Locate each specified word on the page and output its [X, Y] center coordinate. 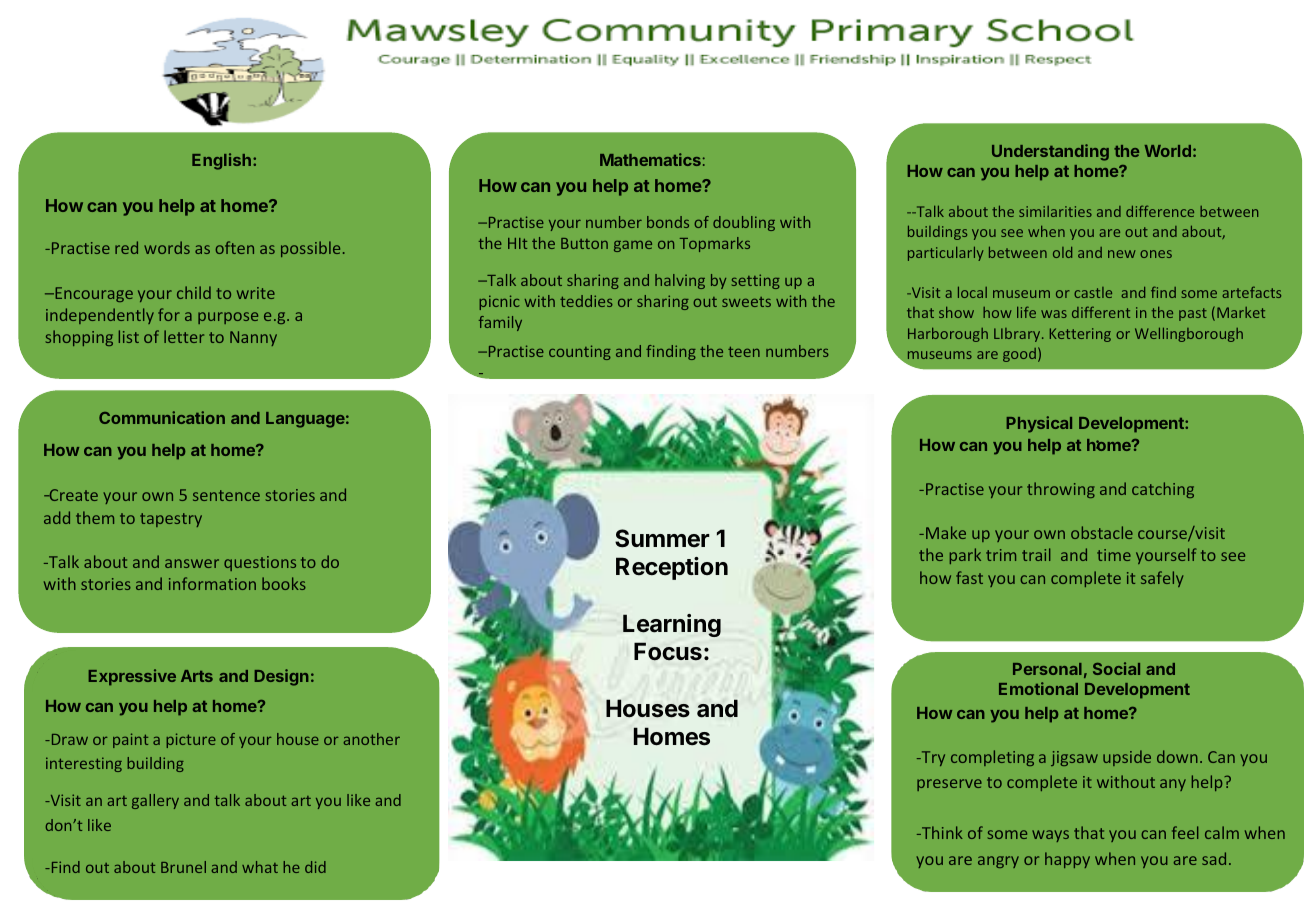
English [221, 161]
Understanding [1050, 152]
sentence [226, 495]
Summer [662, 538]
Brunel [183, 867]
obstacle [1102, 532]
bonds [668, 222]
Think [941, 832]
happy [1067, 860]
